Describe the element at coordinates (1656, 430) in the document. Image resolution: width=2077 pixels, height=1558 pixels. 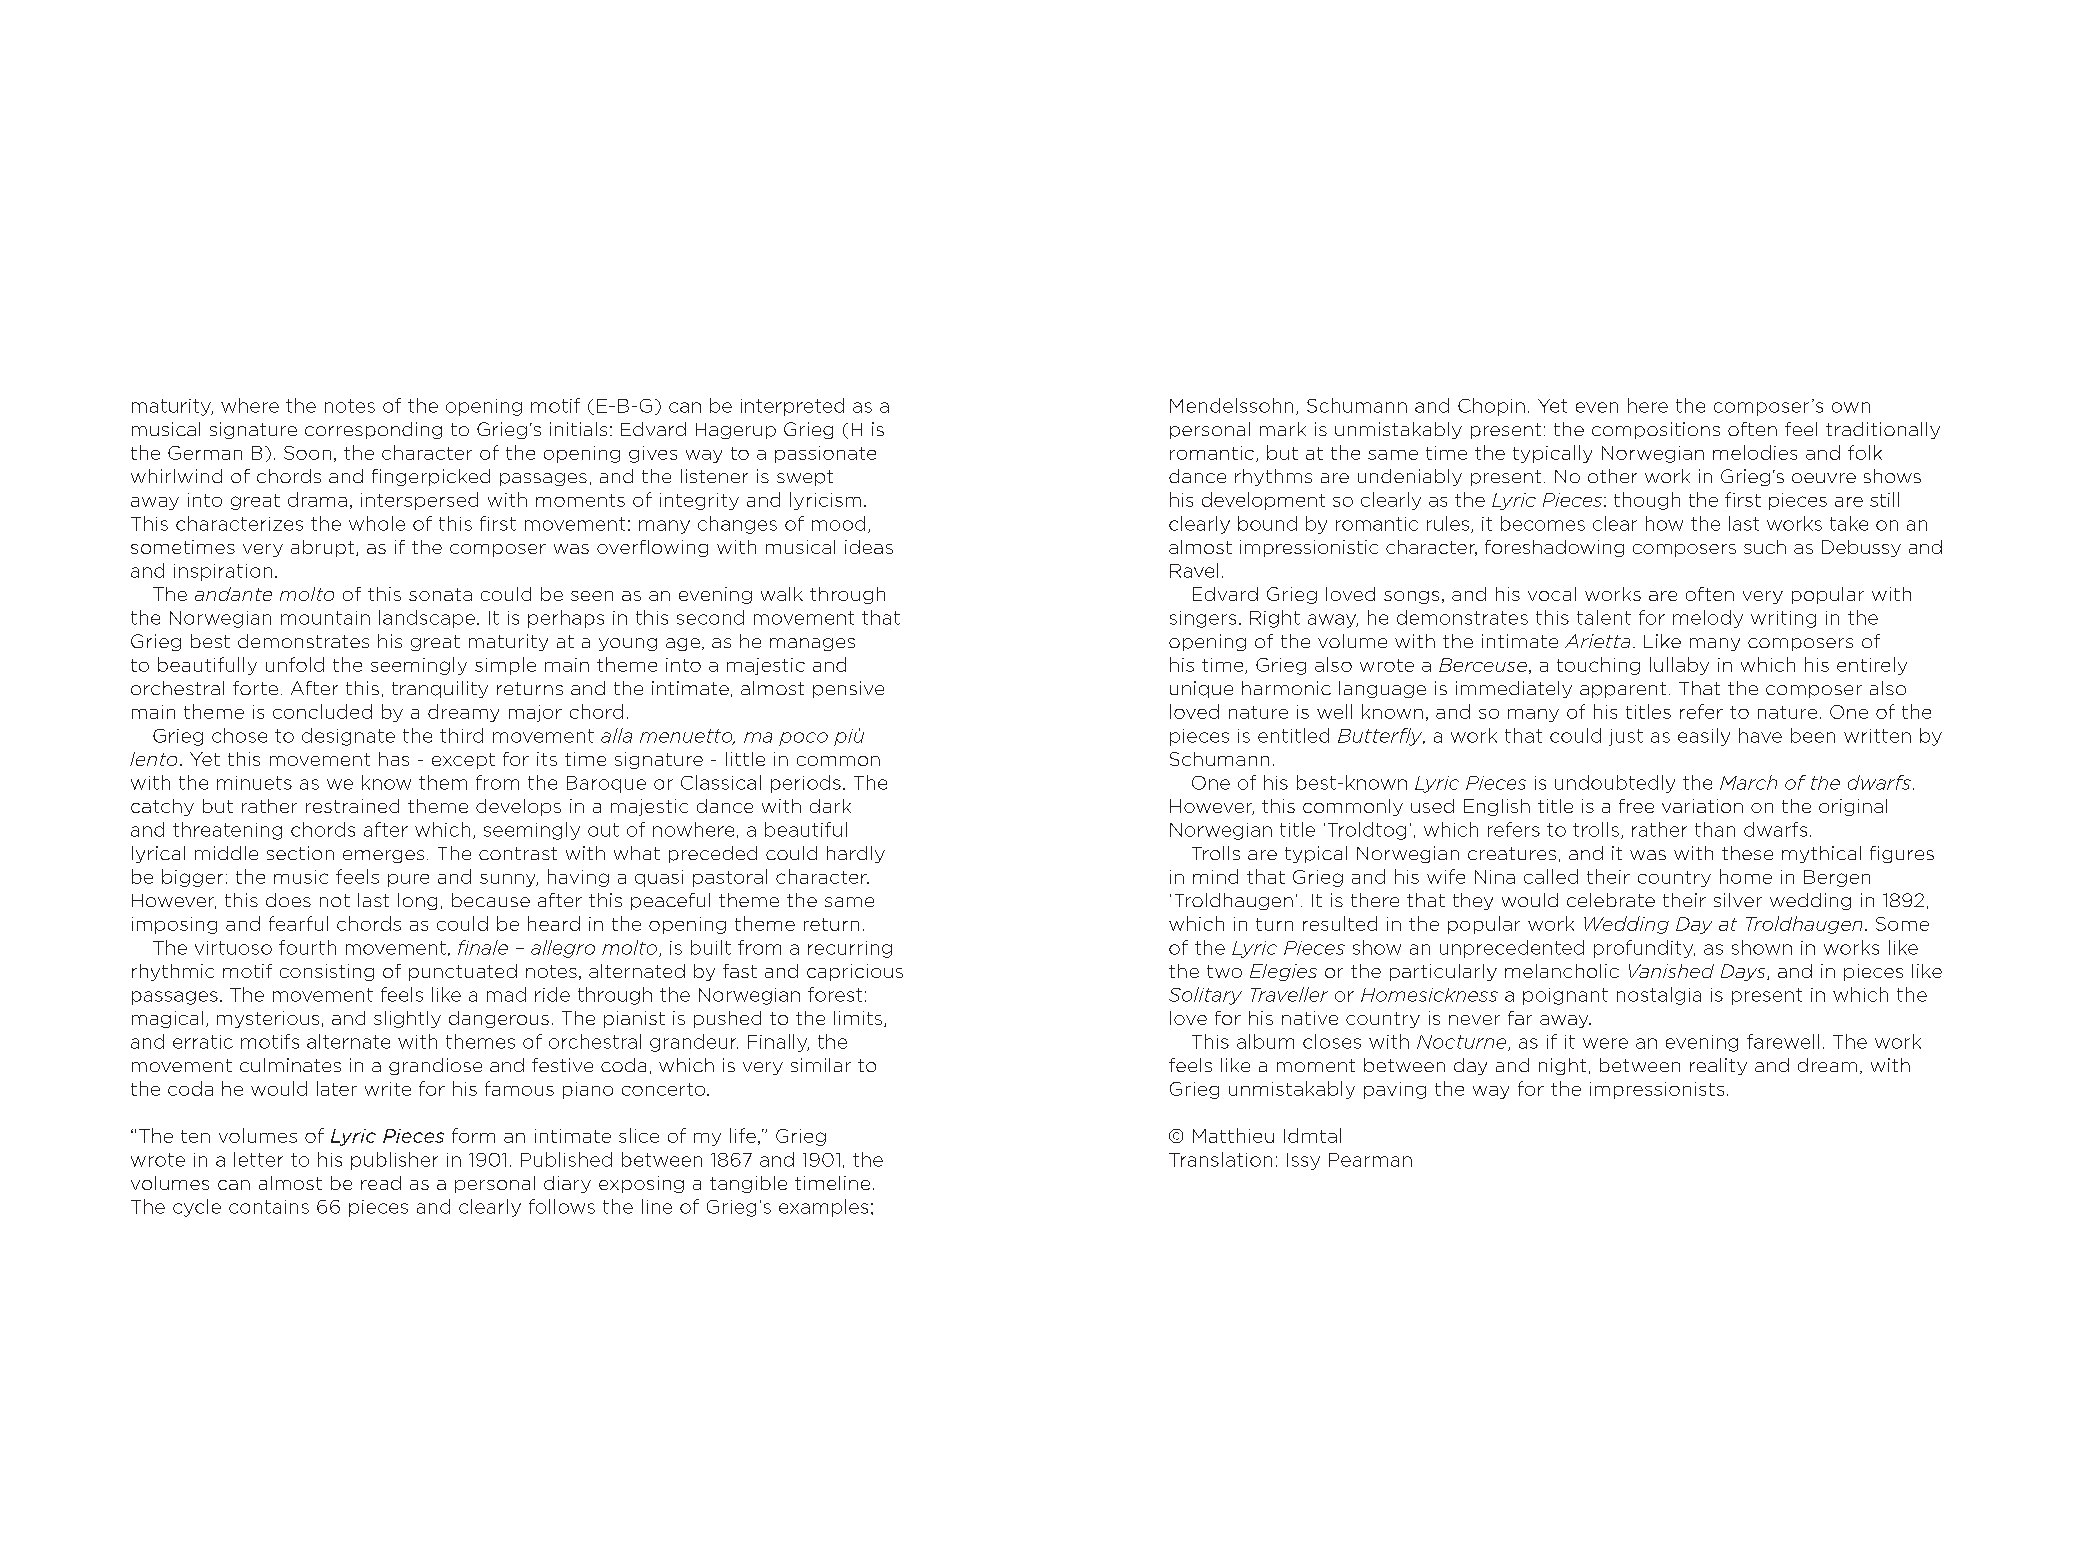
I see `compositions` at that location.
